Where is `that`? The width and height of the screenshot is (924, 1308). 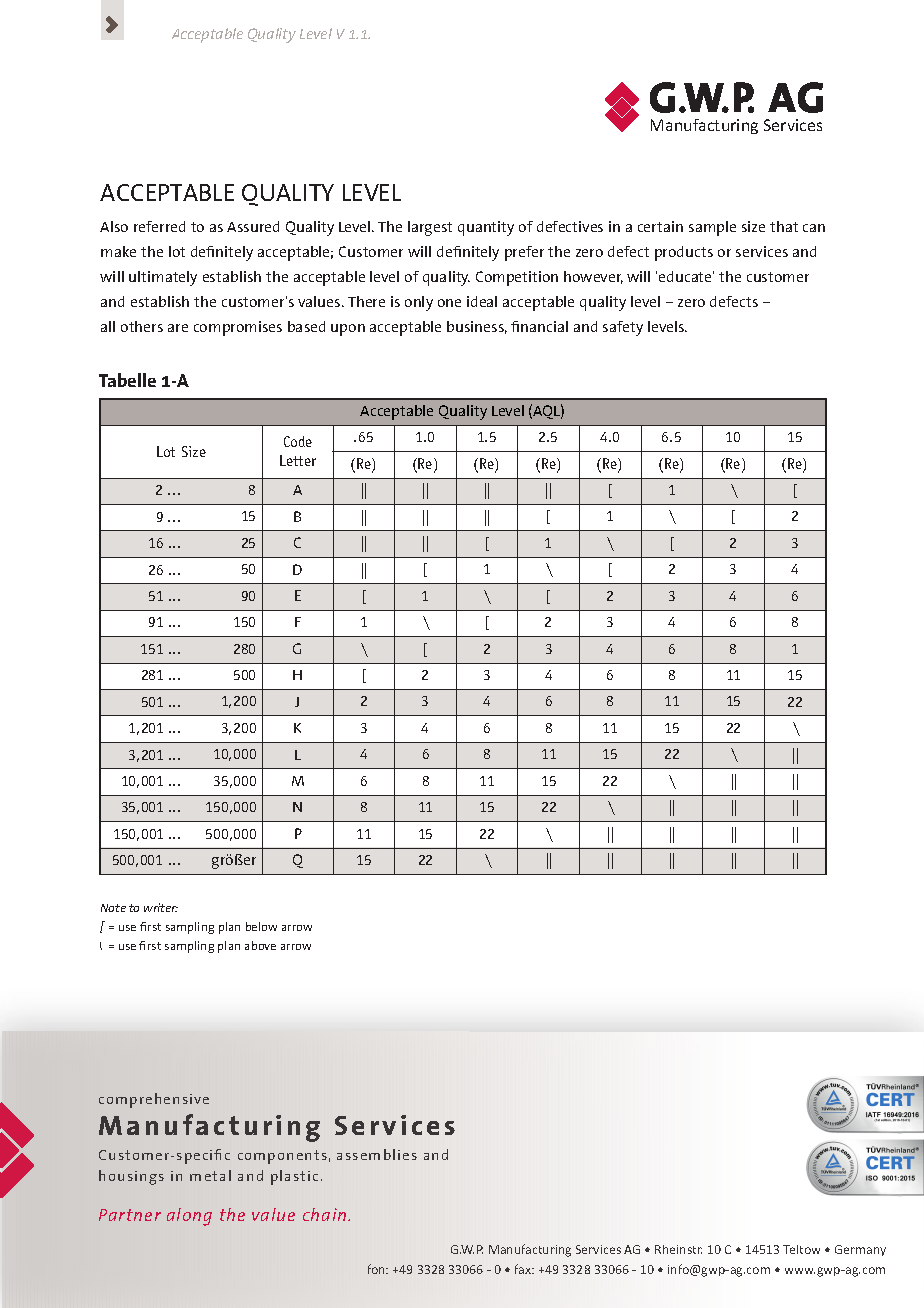
that is located at coordinates (784, 226).
